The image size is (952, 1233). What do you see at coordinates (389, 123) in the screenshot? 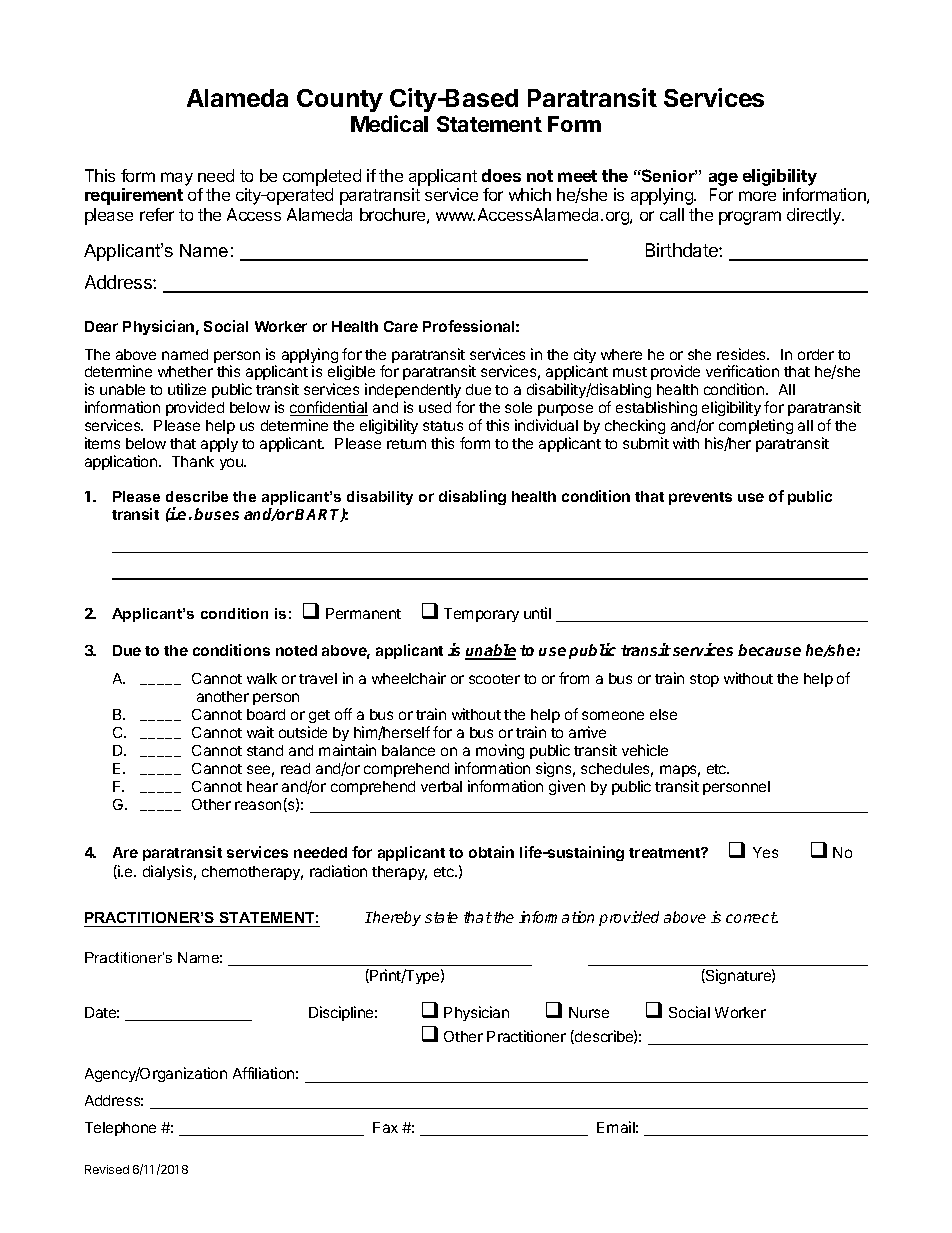
I see `Medical` at bounding box center [389, 123].
